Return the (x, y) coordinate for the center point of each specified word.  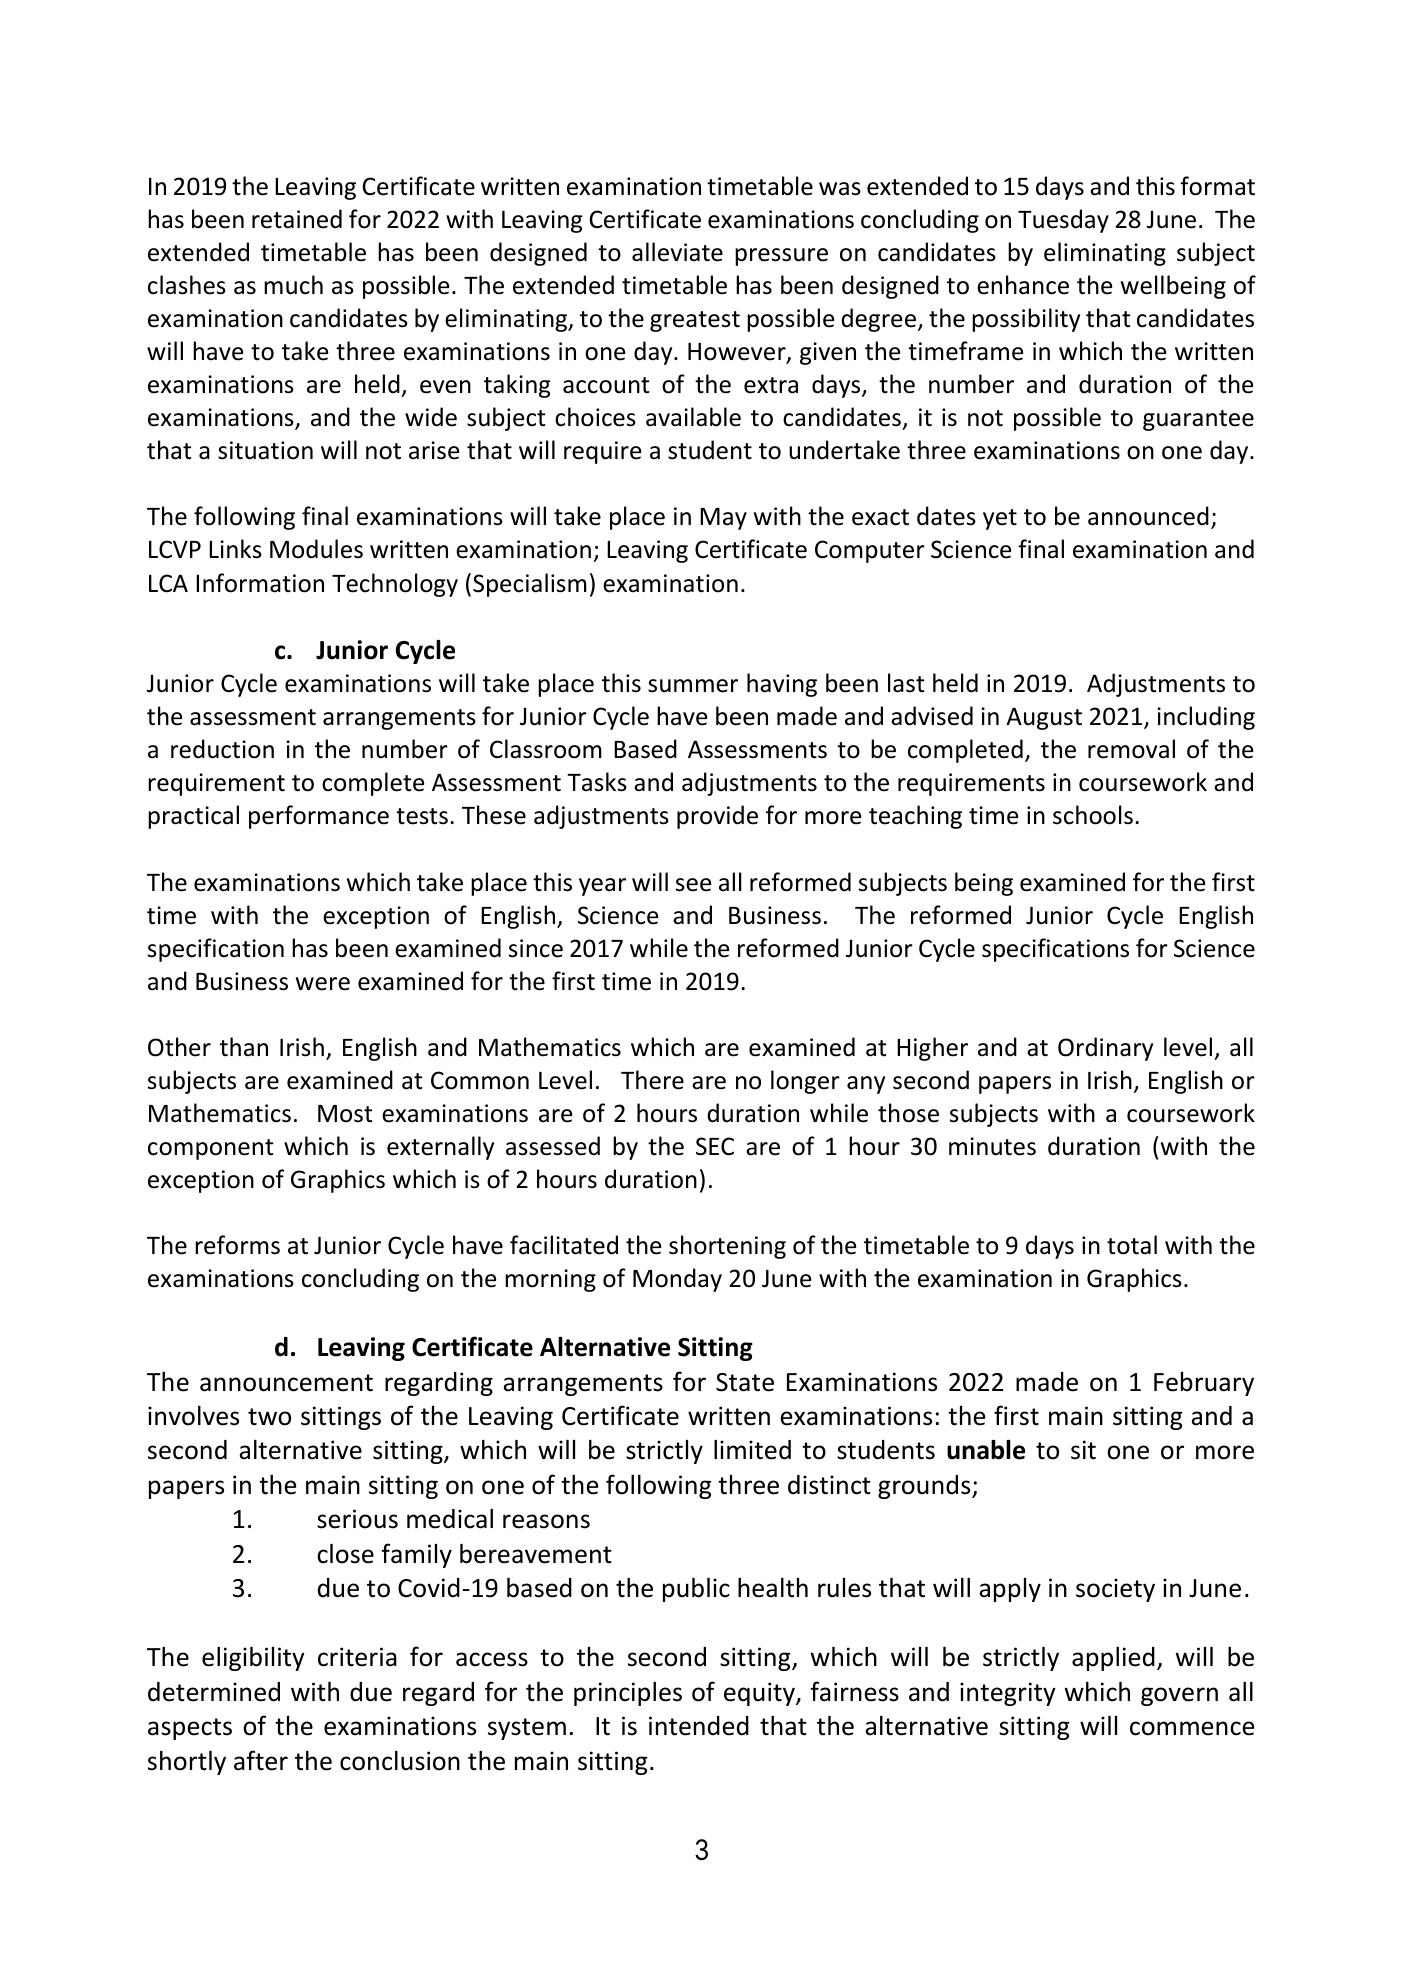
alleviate (677, 252)
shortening (727, 1247)
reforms (237, 1245)
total (1132, 1245)
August (1044, 718)
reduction (222, 749)
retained (297, 219)
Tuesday (1063, 221)
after (261, 1760)
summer (693, 686)
